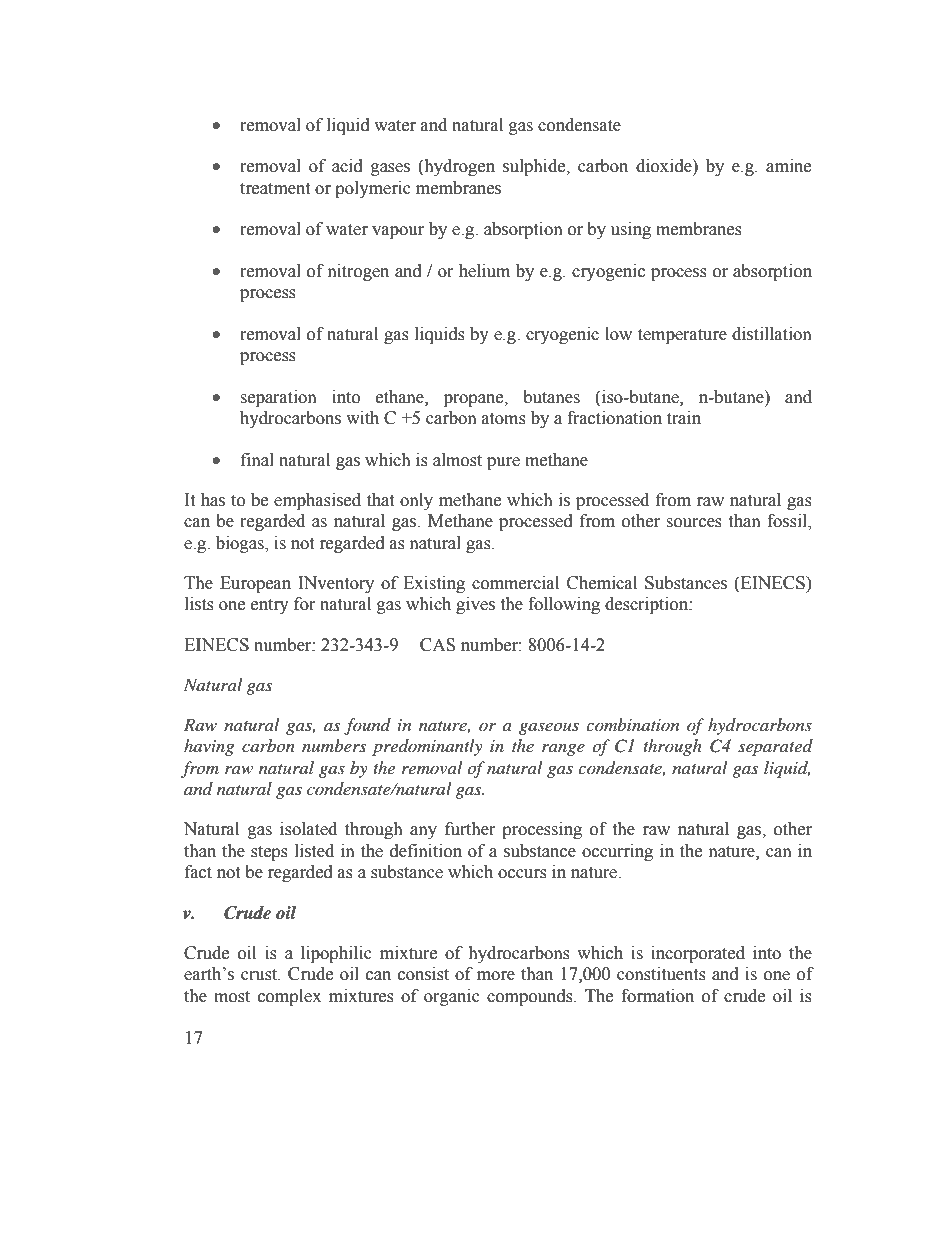 Image resolution: width=952 pixels, height=1233 pixels. What do you see at coordinates (260, 975) in the page?
I see `crust` at bounding box center [260, 975].
